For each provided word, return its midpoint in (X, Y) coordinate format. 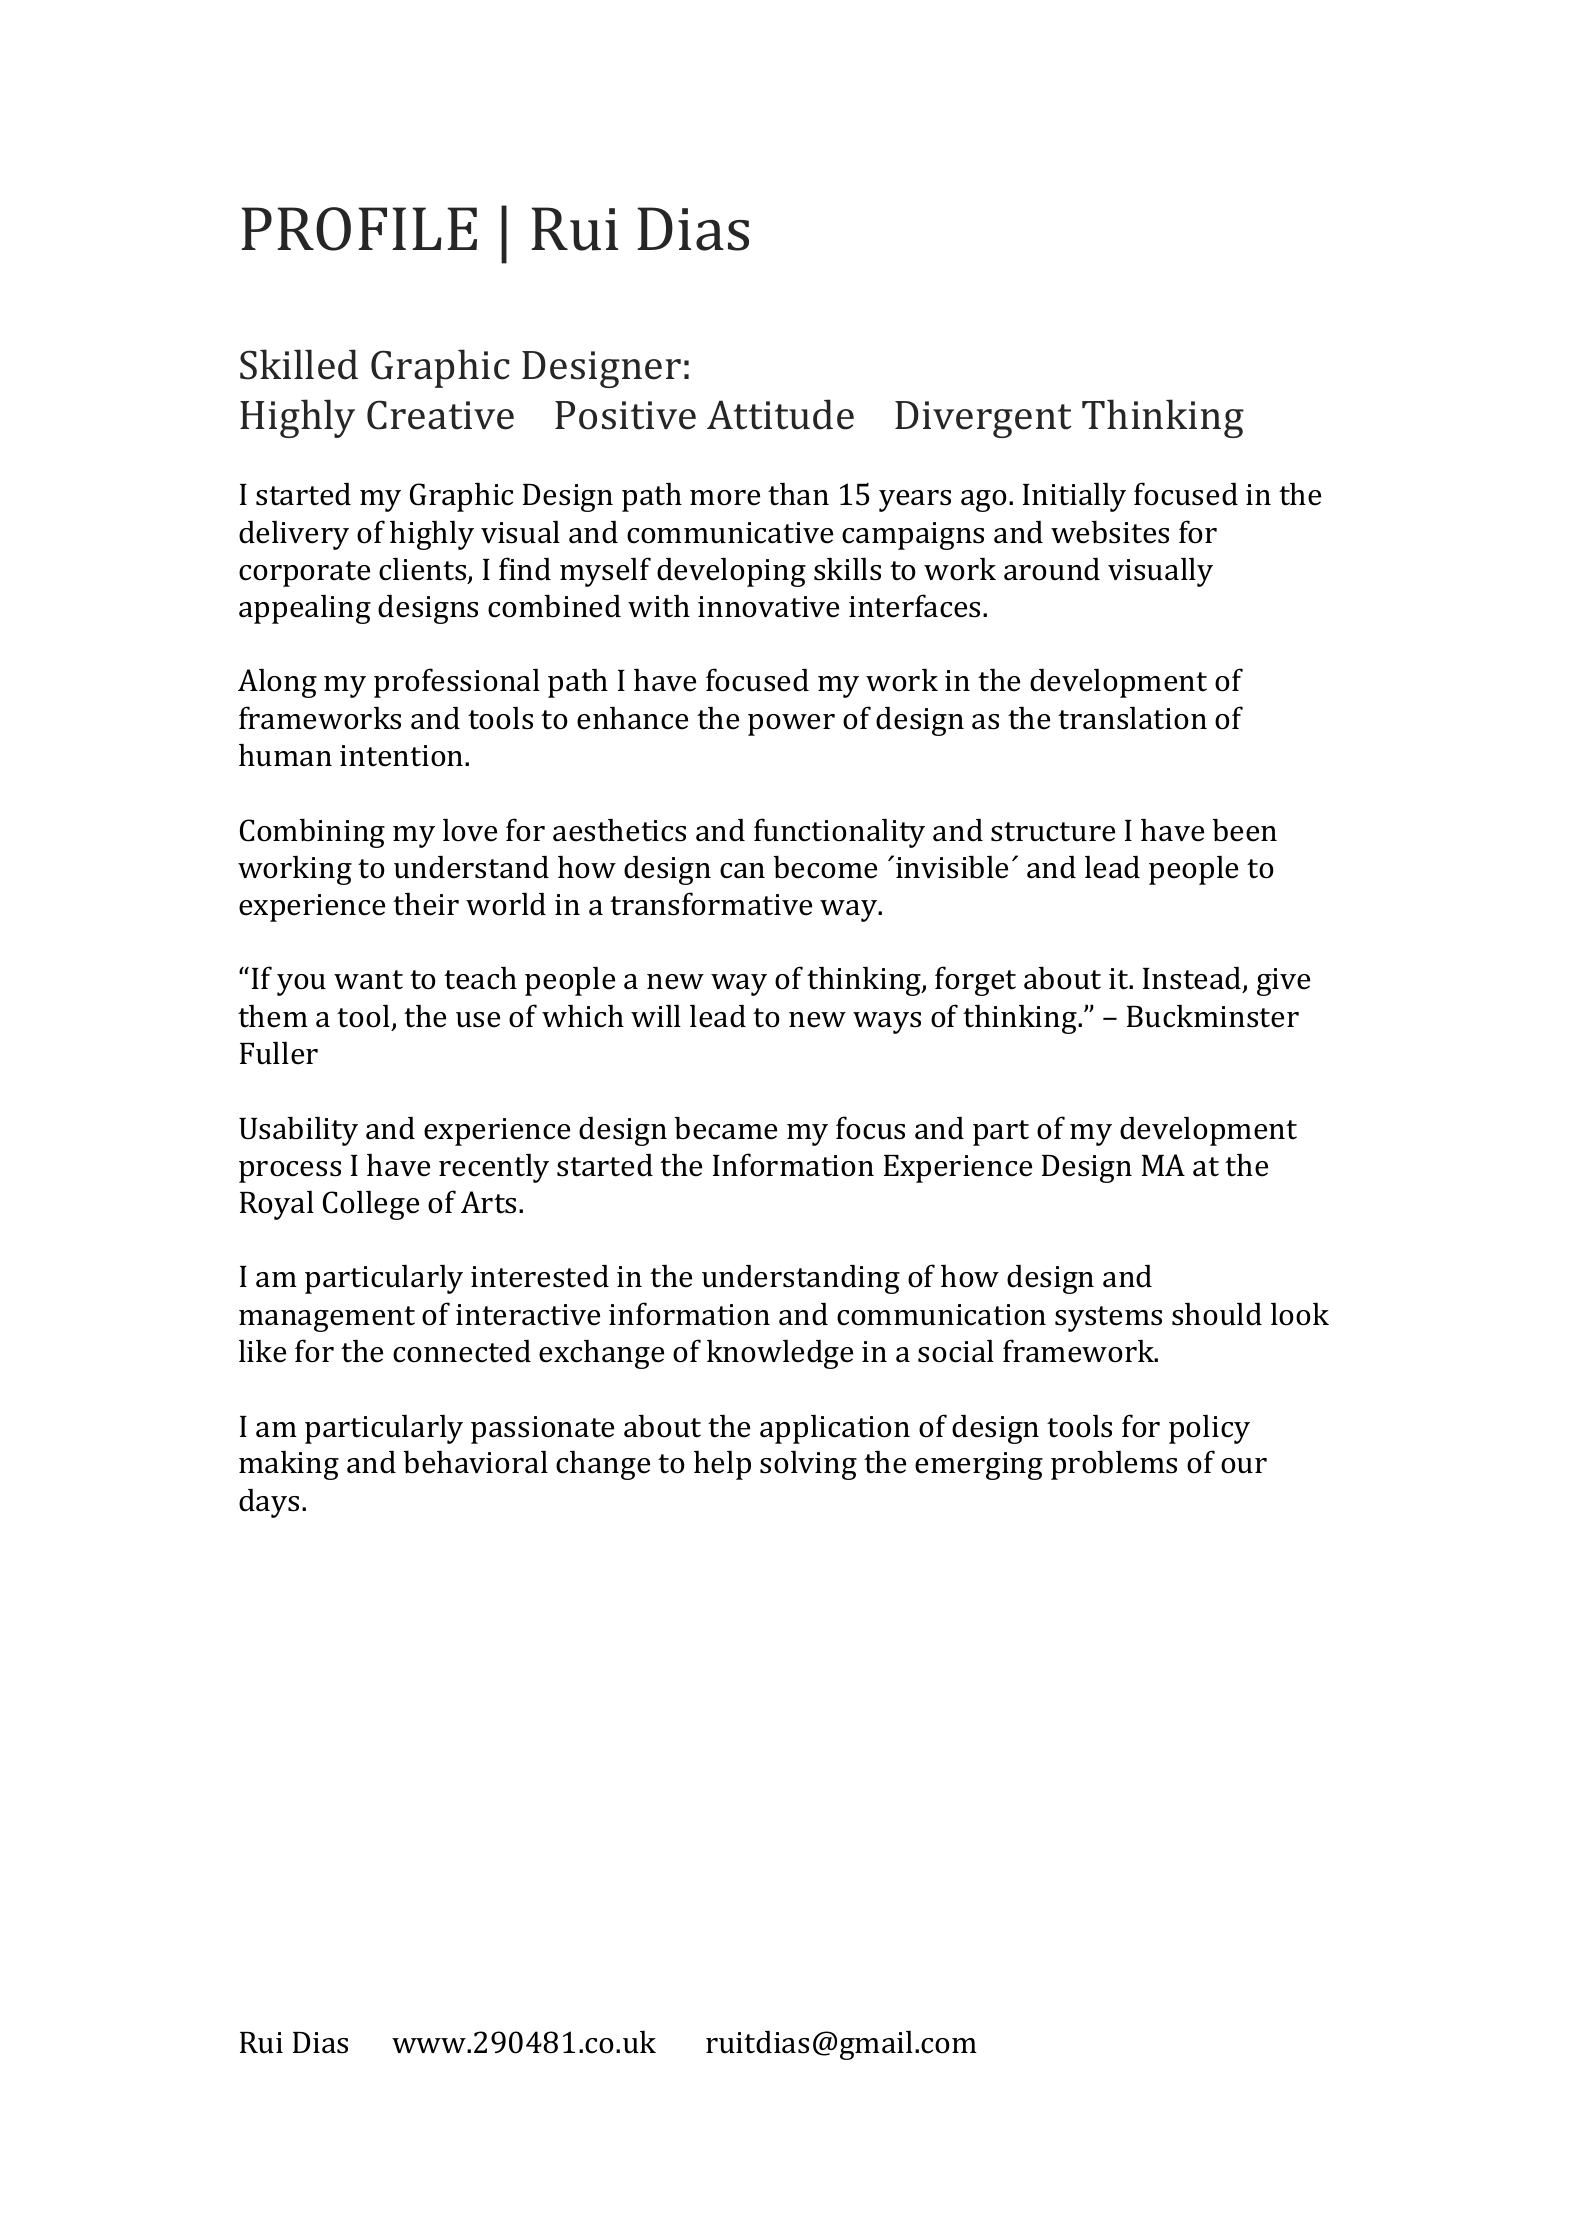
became (725, 1128)
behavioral (475, 1462)
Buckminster (1213, 1016)
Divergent (983, 419)
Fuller (279, 1053)
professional (457, 683)
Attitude (780, 414)
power (791, 725)
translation (1132, 718)
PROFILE (359, 229)
